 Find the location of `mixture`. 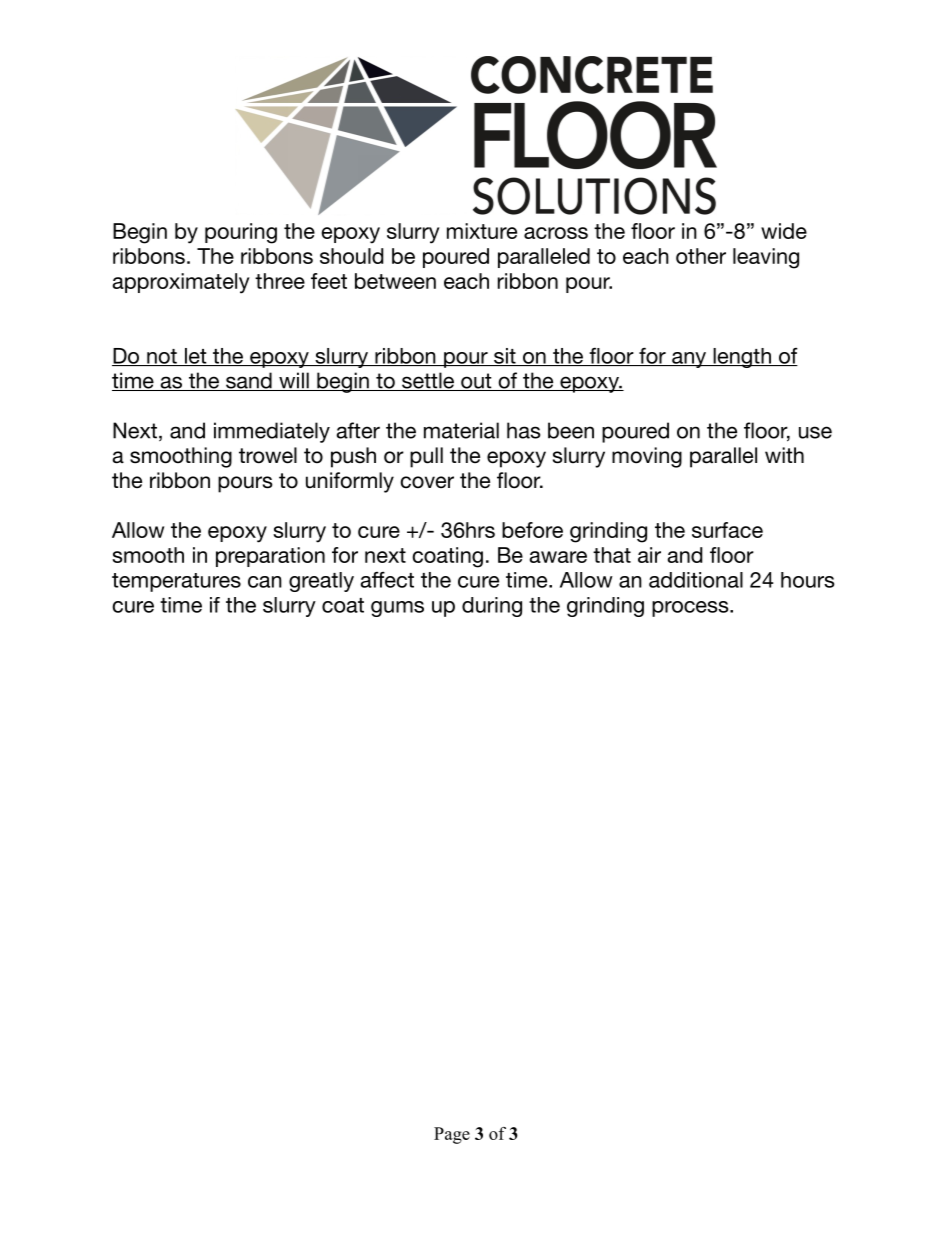

mixture is located at coordinates (482, 231).
